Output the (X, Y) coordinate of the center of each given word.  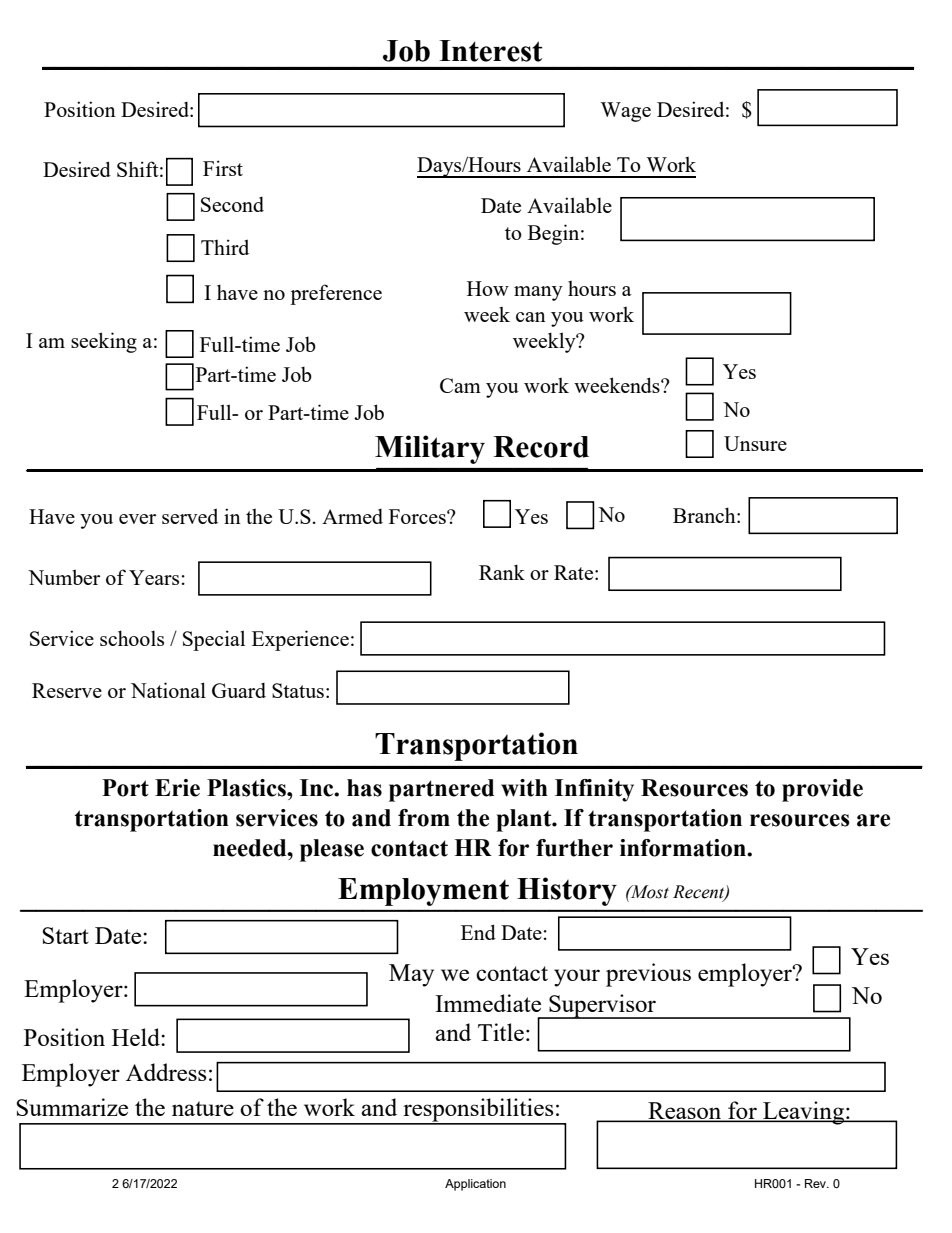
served (190, 516)
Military (430, 449)
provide (822, 790)
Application (475, 1185)
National (168, 690)
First (223, 168)
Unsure (755, 443)
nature (203, 1108)
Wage (625, 112)
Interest (490, 51)
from (424, 818)
